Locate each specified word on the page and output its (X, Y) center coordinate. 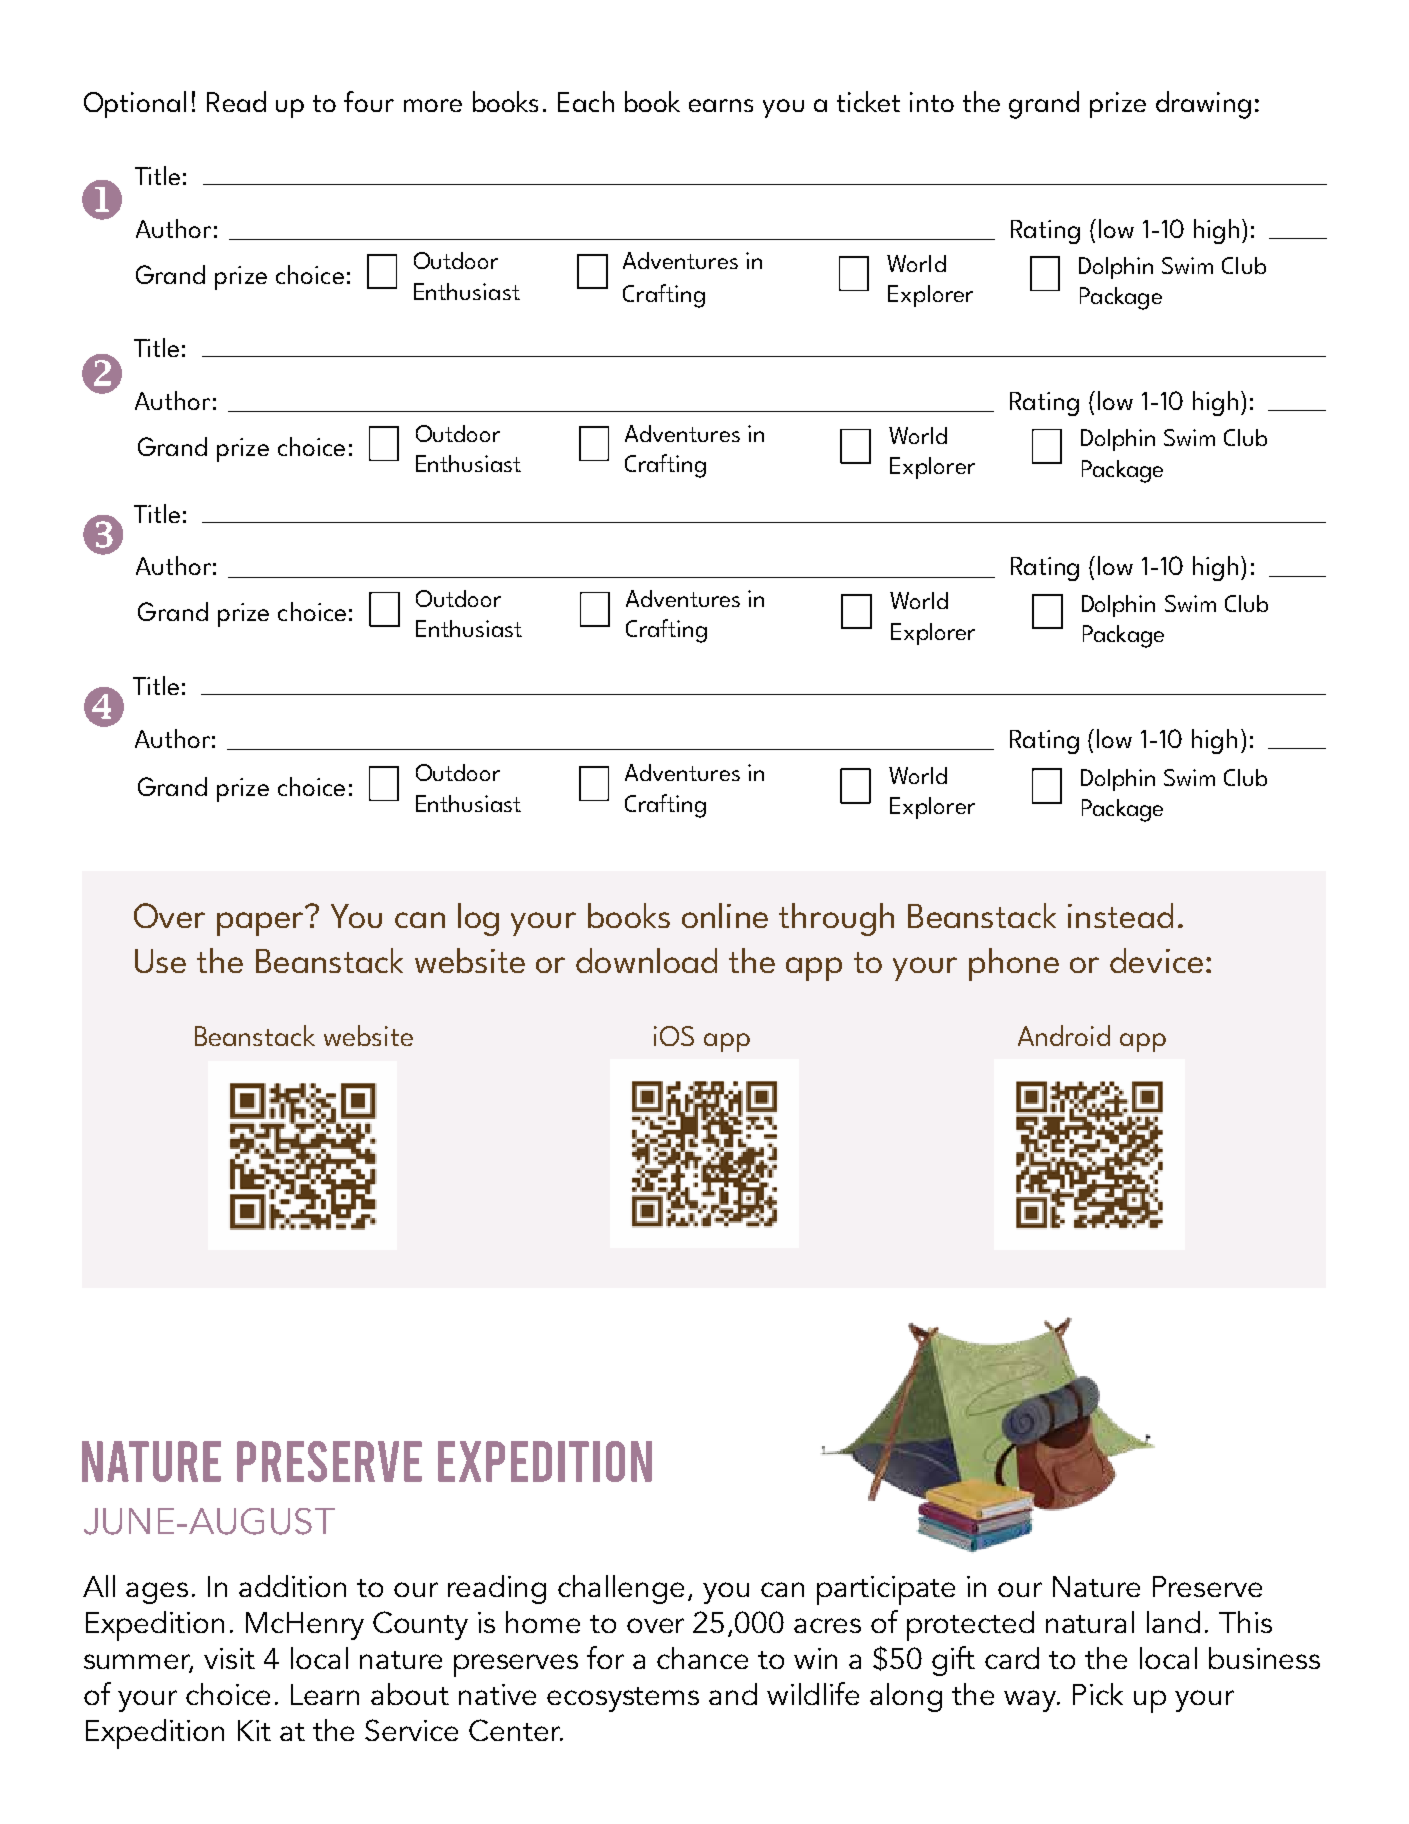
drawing (1203, 105)
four (369, 101)
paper (260, 924)
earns (721, 105)
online (725, 915)
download (646, 960)
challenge (621, 1589)
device (1156, 960)
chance (702, 1658)
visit (229, 1658)
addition (292, 1586)
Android (1064, 1035)
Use (160, 961)
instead (1120, 915)
